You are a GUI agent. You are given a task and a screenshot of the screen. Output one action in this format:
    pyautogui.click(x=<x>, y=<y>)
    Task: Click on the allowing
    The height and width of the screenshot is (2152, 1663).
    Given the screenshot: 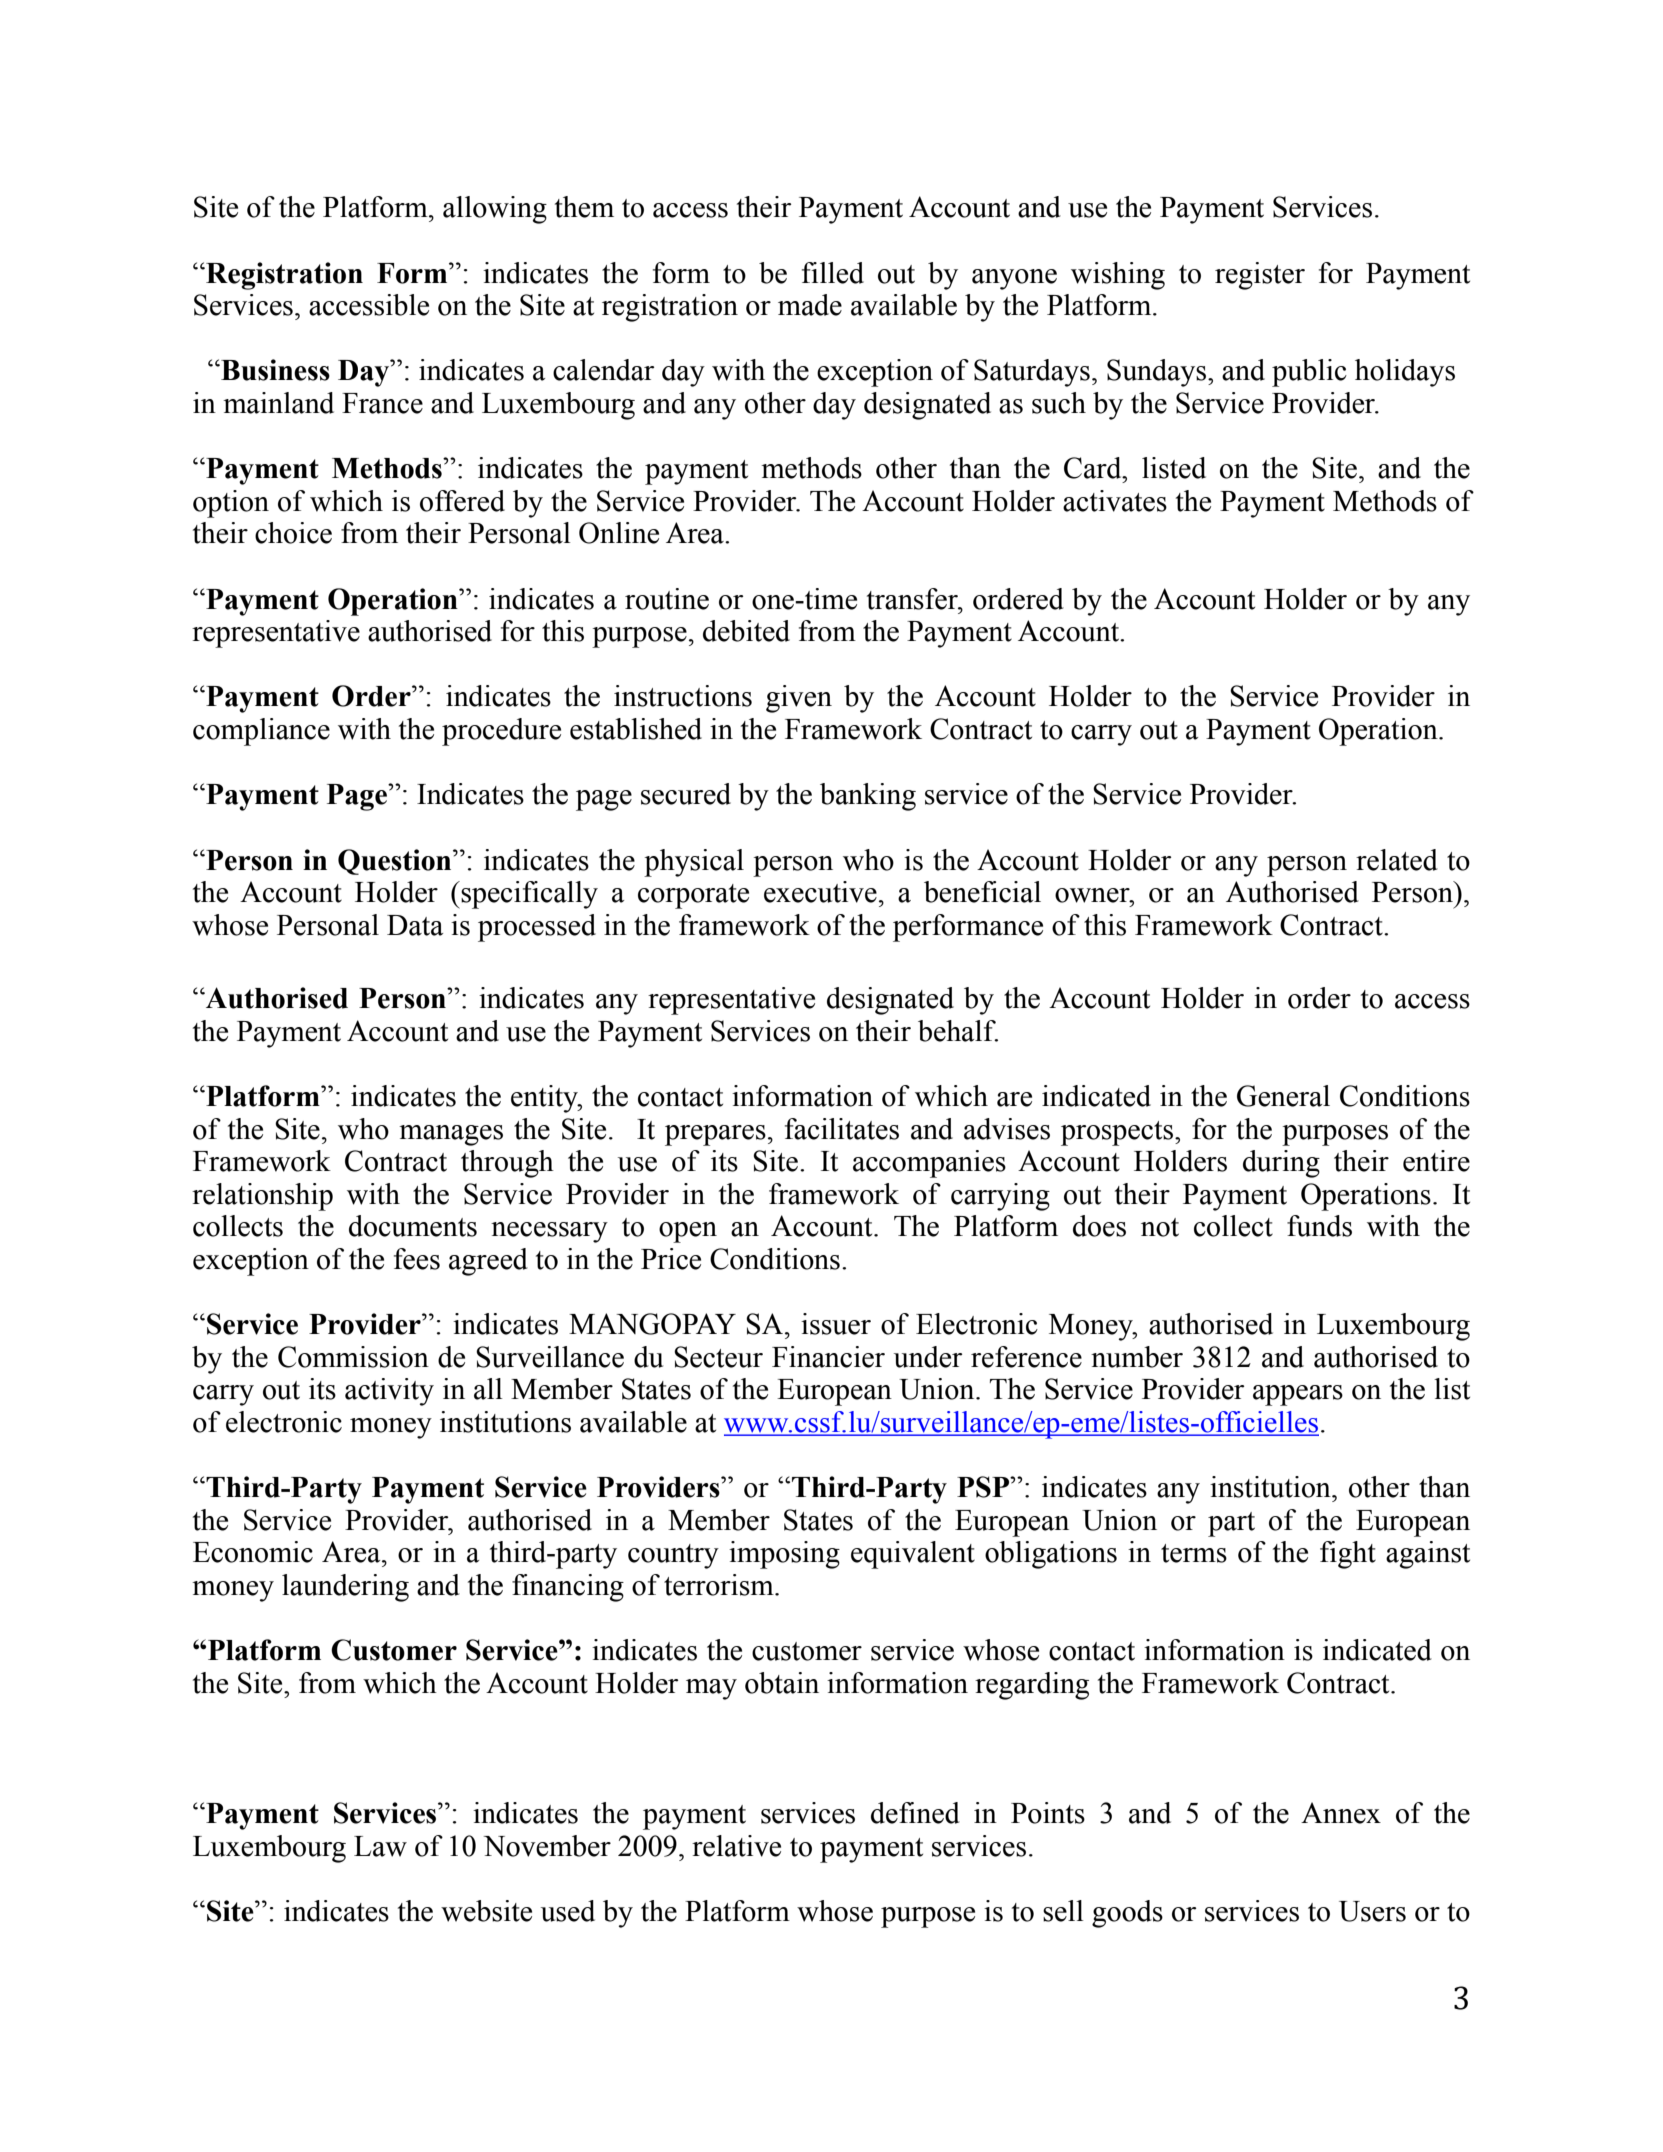 What is the action you would take?
    pyautogui.click(x=495, y=210)
